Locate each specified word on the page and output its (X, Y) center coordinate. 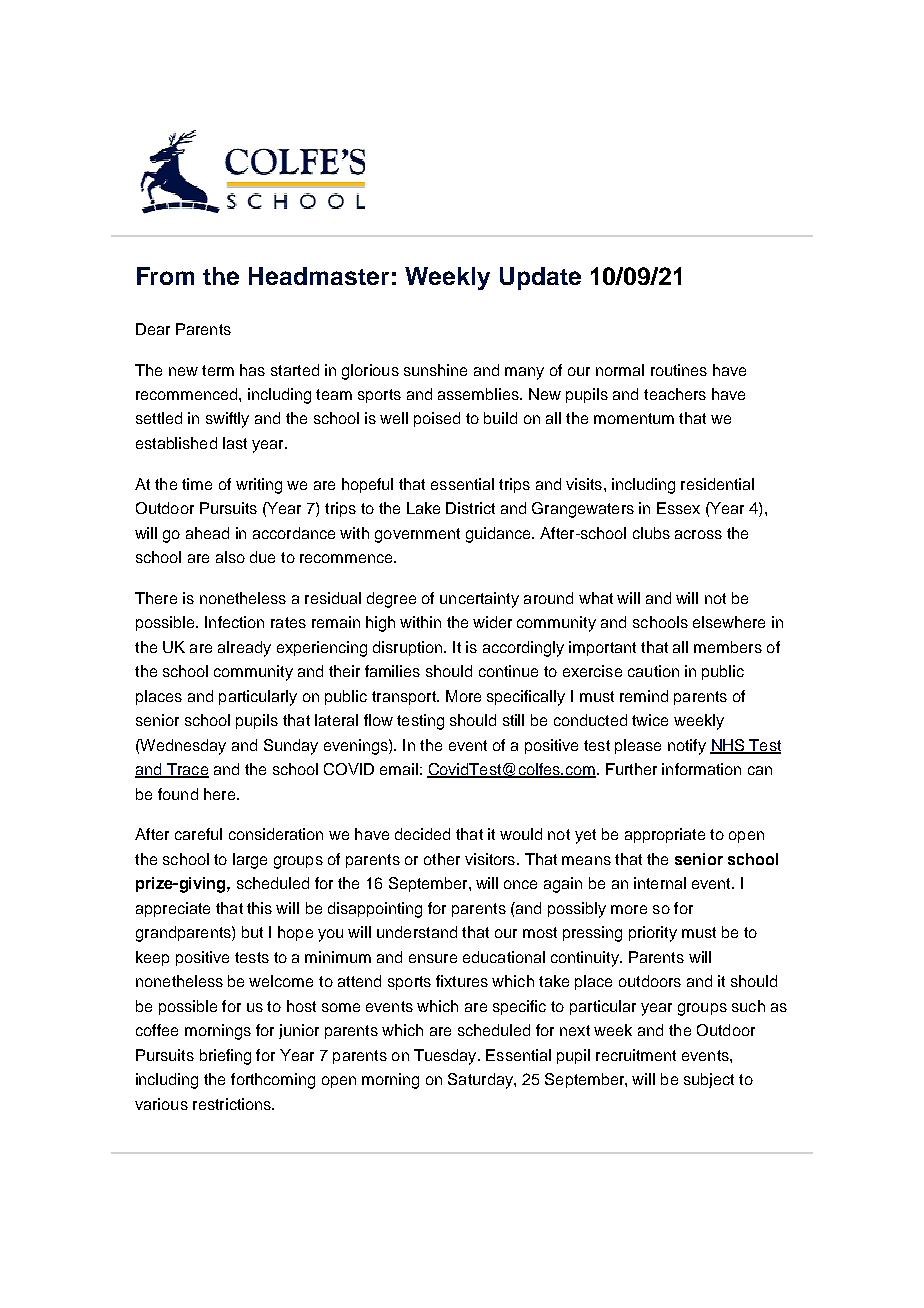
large (250, 861)
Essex (678, 508)
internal (660, 883)
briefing (225, 1057)
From (165, 276)
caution (653, 671)
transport (405, 698)
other (442, 859)
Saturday (481, 1081)
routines (679, 370)
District (470, 508)
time (197, 484)
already (244, 649)
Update (540, 278)
